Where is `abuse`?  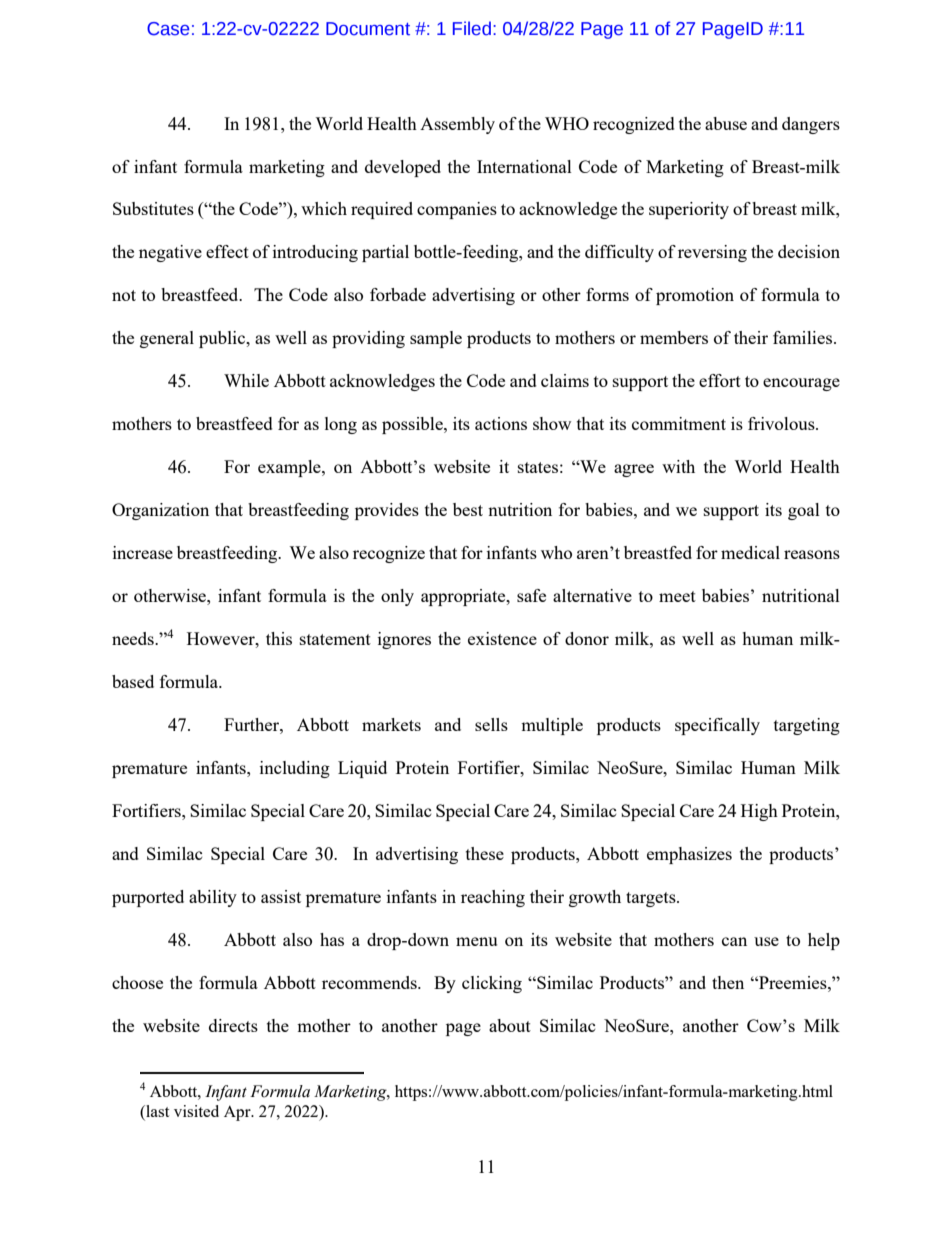
abuse is located at coordinates (726, 123).
